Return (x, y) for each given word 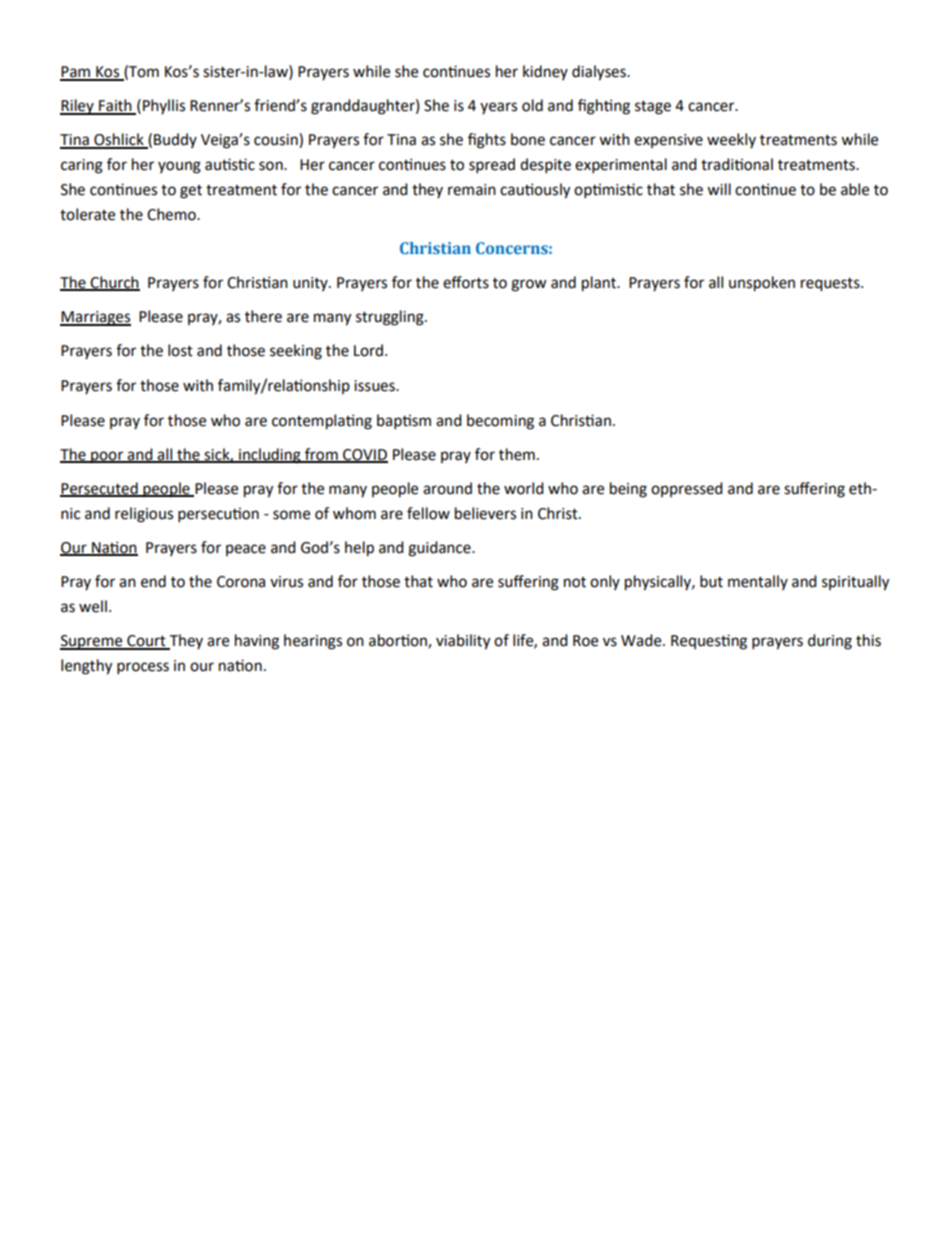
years (498, 108)
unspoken (762, 284)
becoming (500, 422)
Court (146, 642)
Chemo (172, 214)
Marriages (95, 318)
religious (144, 515)
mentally (758, 582)
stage (653, 107)
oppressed (687, 489)
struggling (391, 318)
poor (107, 457)
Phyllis (164, 107)
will (719, 189)
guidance (440, 549)
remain (472, 190)
